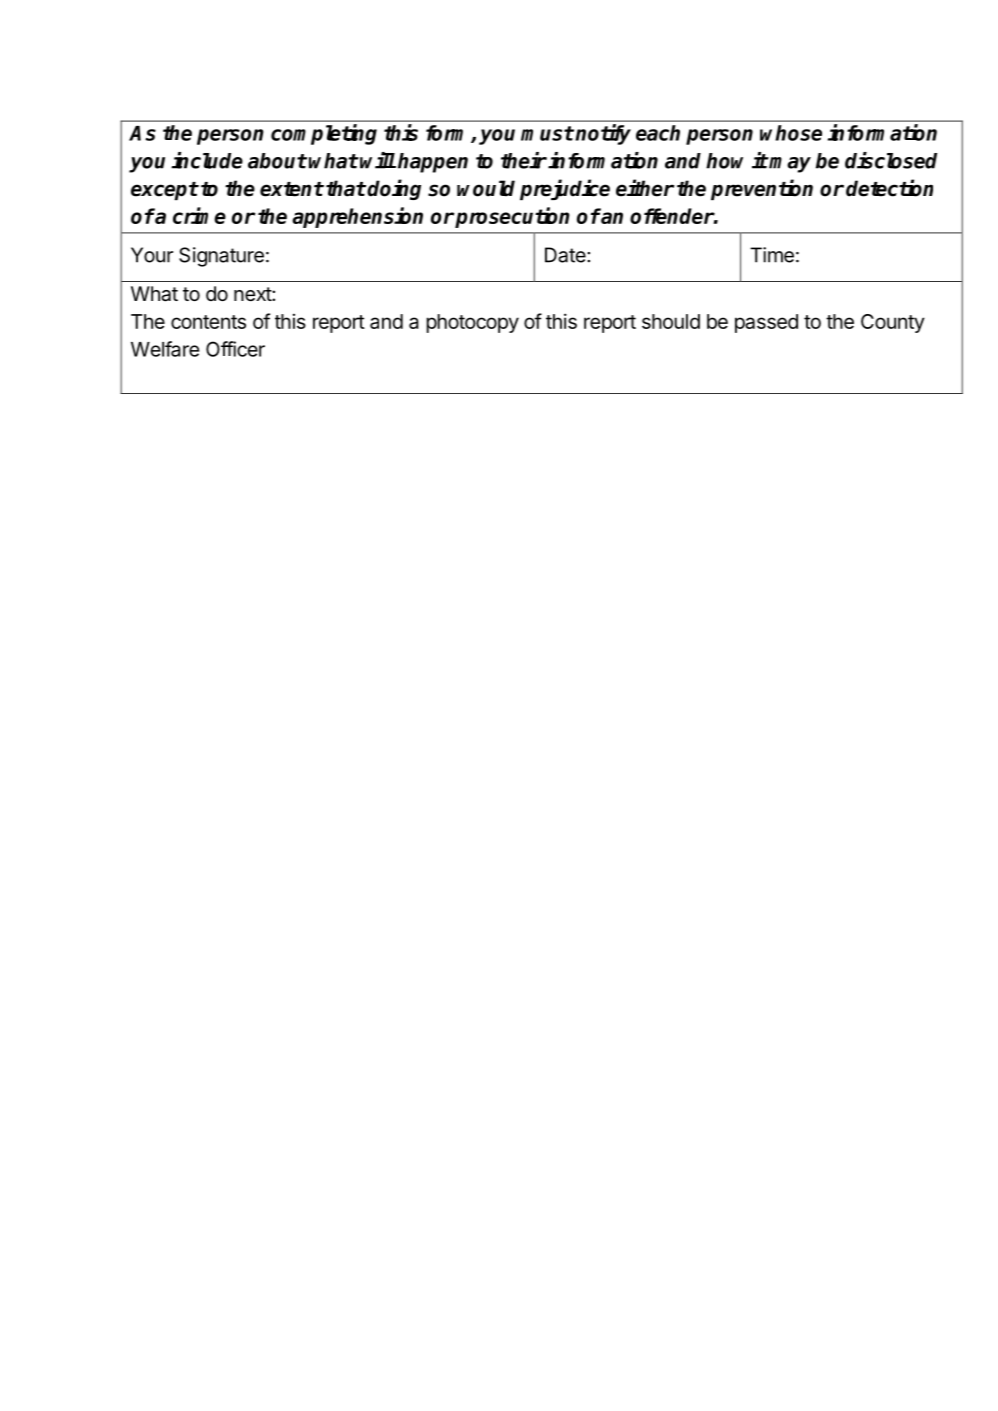 This screenshot has width=998, height=1411. What do you see at coordinates (324, 134) in the screenshot?
I see `completing` at bounding box center [324, 134].
